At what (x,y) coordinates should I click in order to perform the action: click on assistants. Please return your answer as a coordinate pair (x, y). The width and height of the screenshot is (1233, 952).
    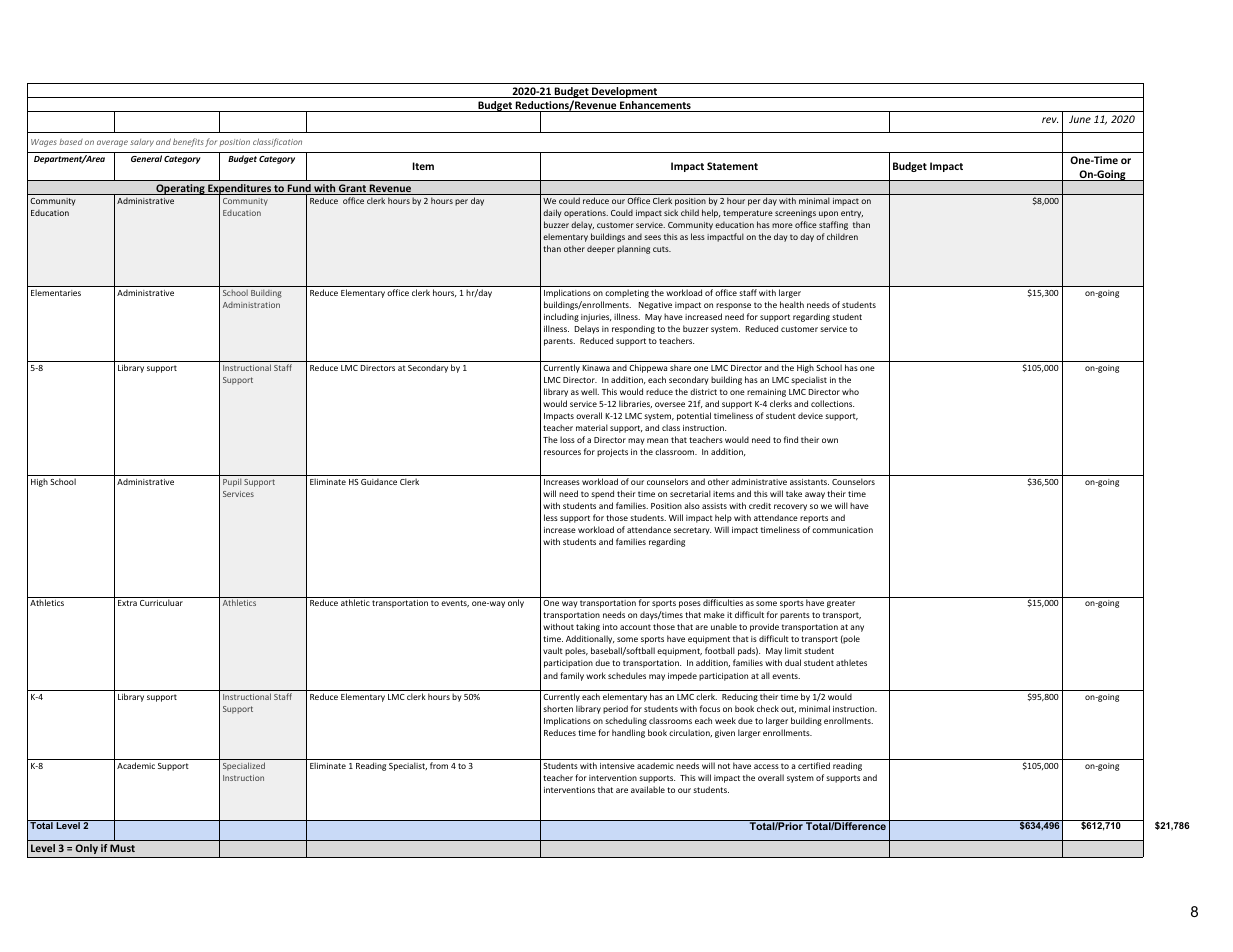
    Looking at the image, I should click on (809, 482).
